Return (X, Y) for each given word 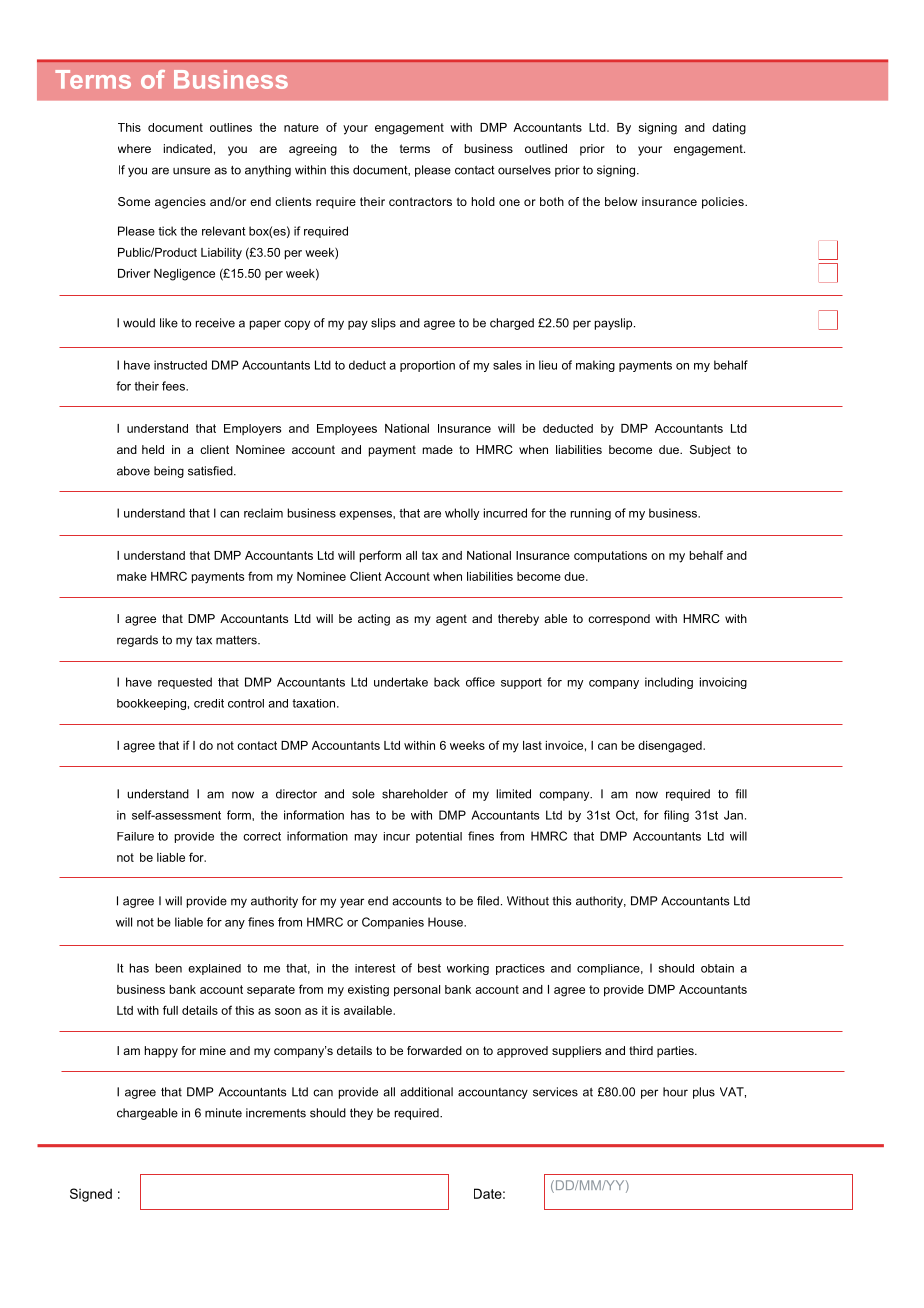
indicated (188, 148)
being (169, 472)
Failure (135, 836)
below (621, 201)
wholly (462, 514)
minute (223, 1113)
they (361, 1114)
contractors (420, 201)
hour (675, 1092)
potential (439, 837)
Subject (710, 451)
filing (676, 816)
